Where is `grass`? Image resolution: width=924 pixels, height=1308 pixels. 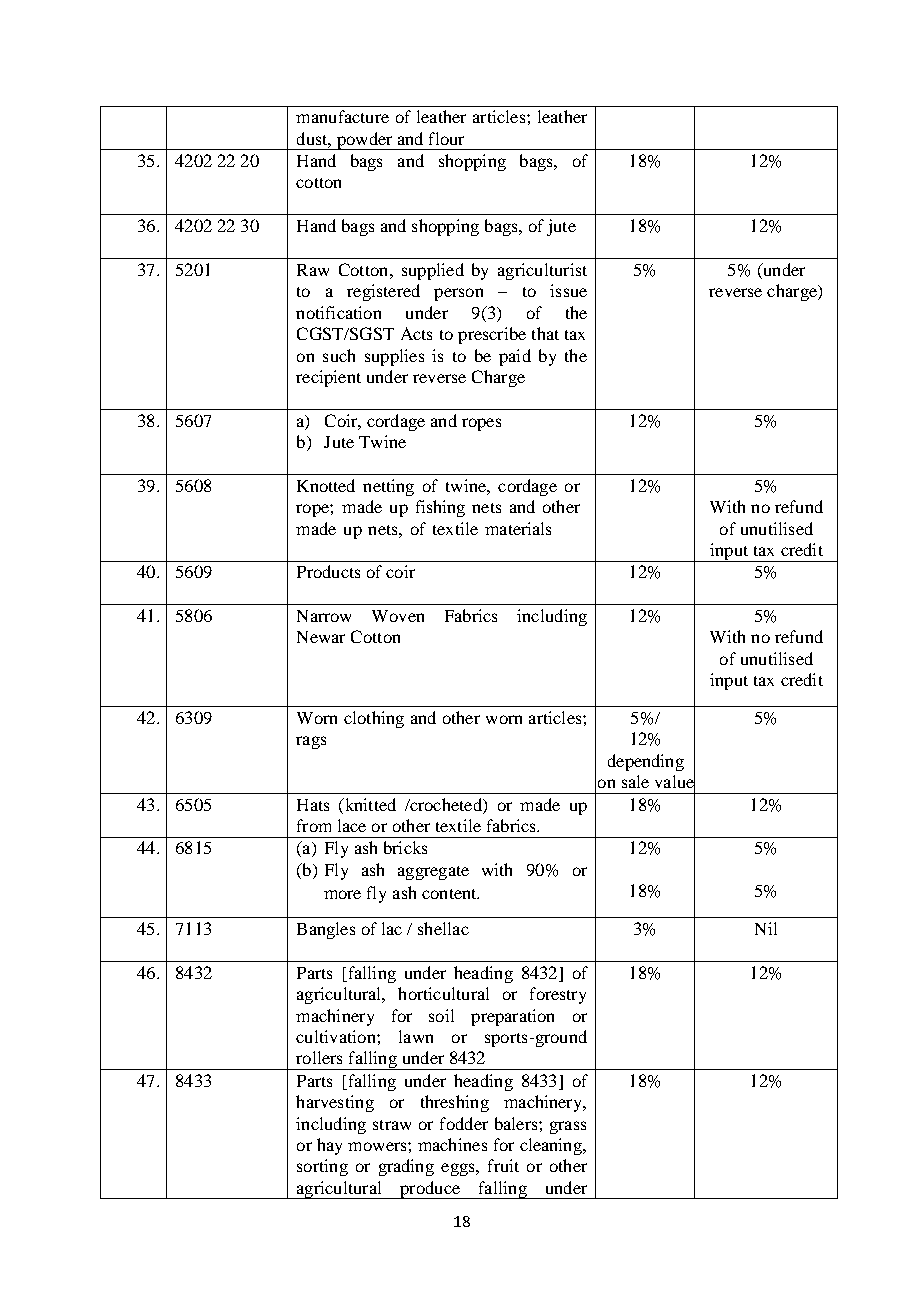 grass is located at coordinates (568, 1127).
